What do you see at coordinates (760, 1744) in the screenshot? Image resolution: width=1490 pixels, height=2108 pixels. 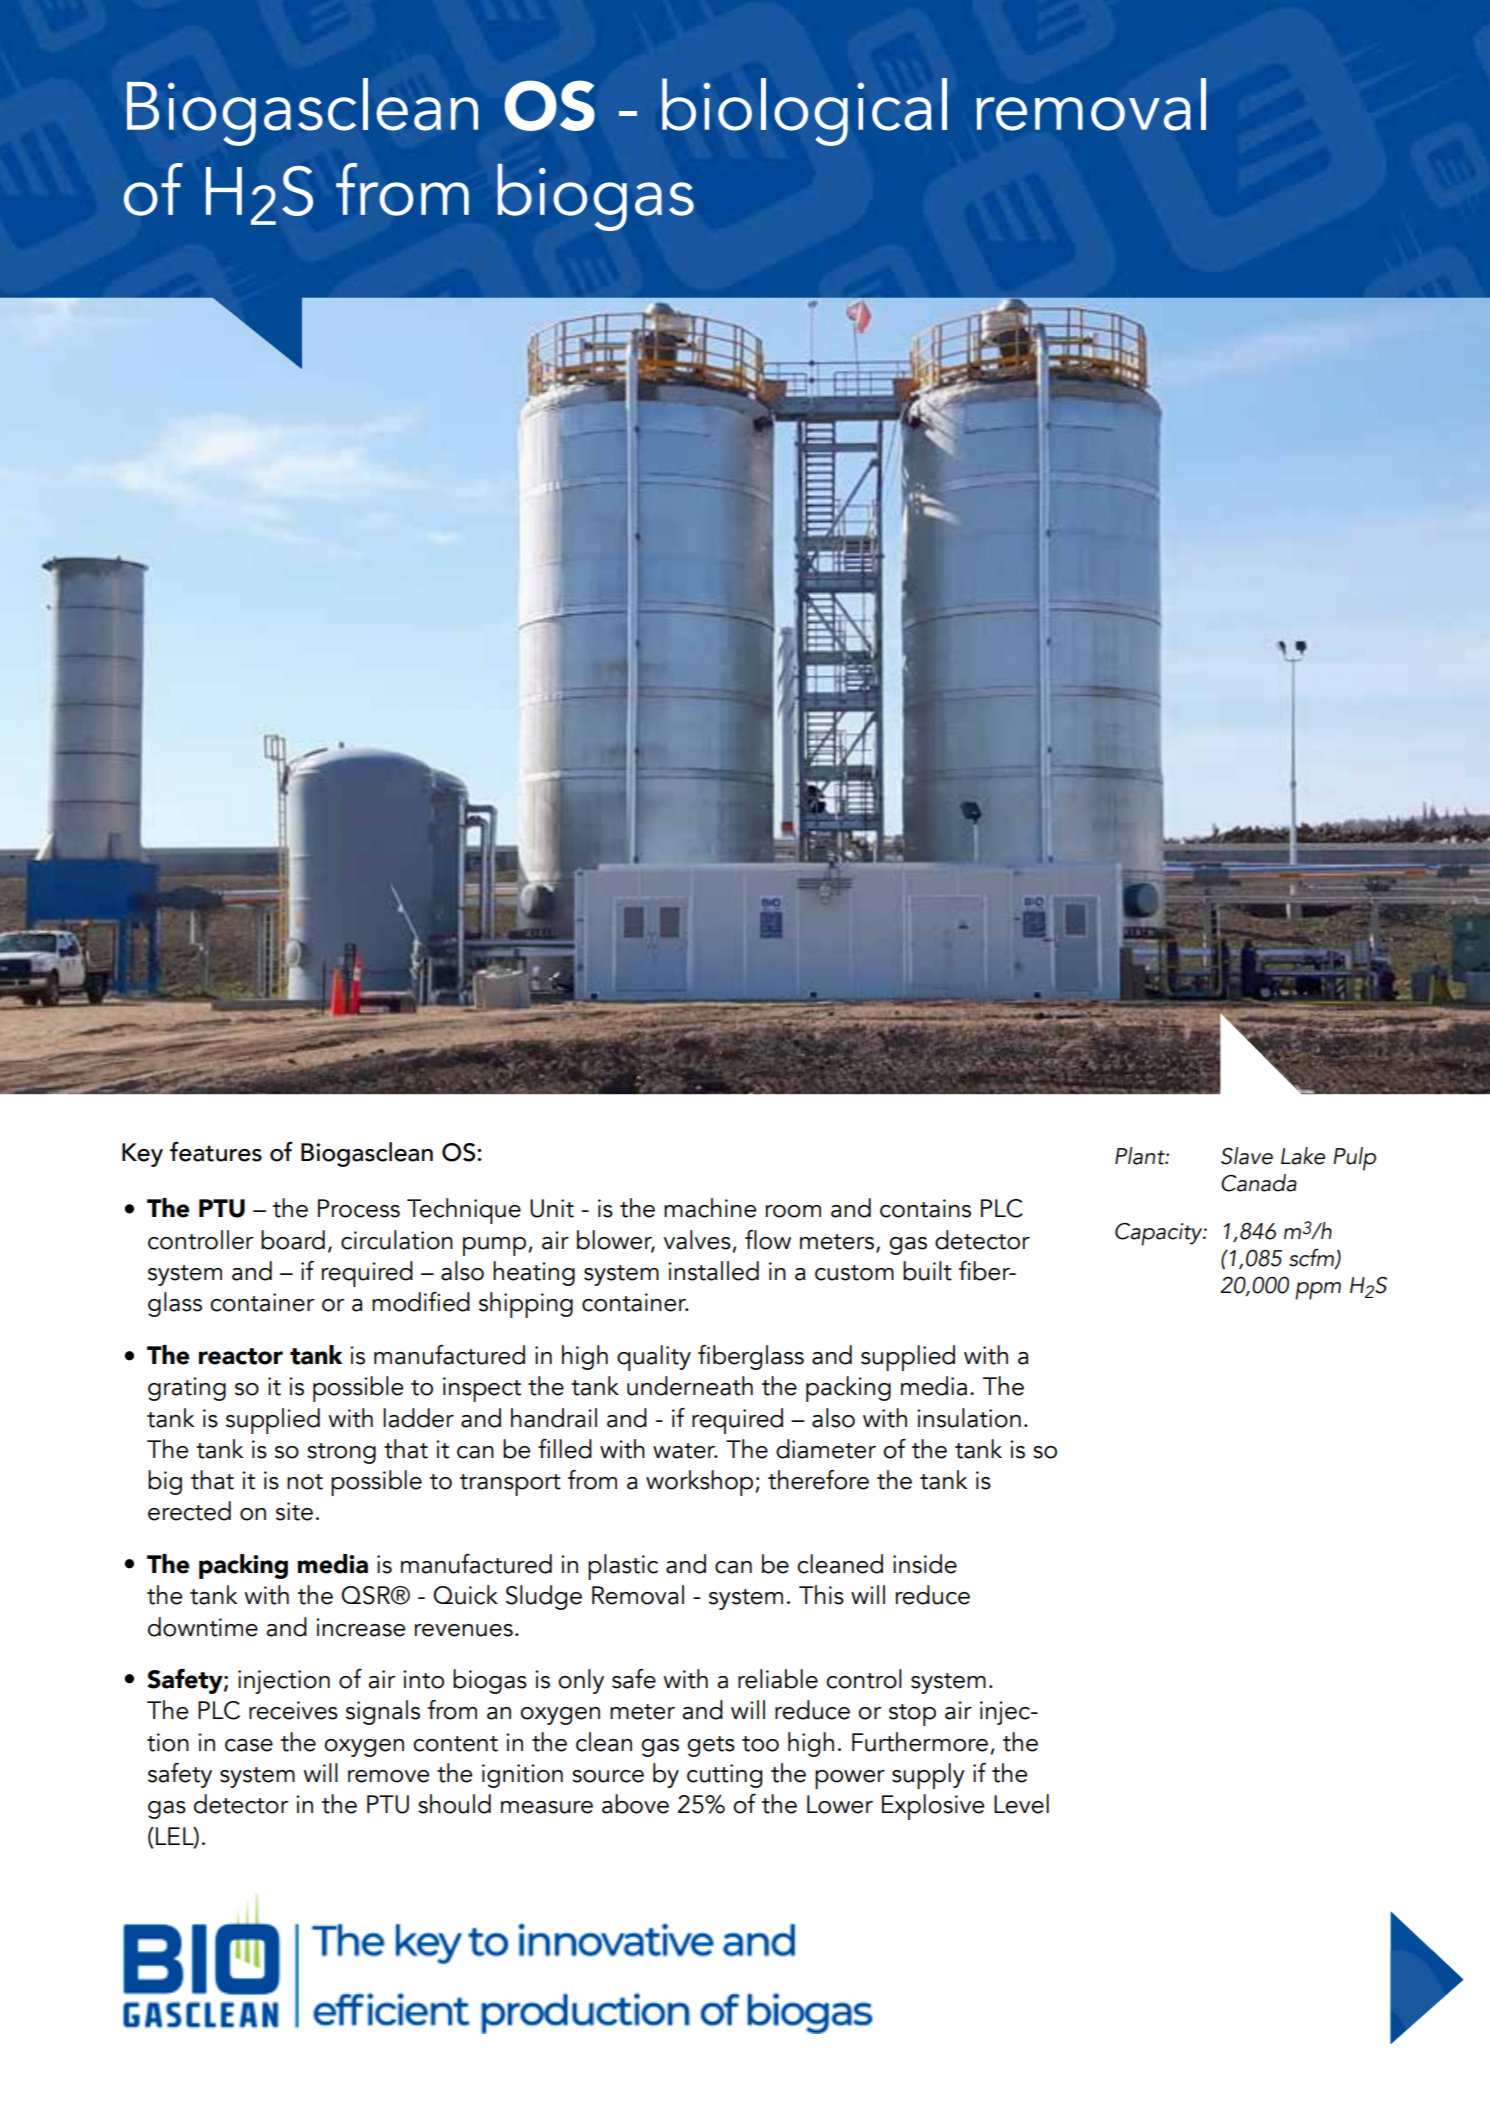 I see `too` at bounding box center [760, 1744].
